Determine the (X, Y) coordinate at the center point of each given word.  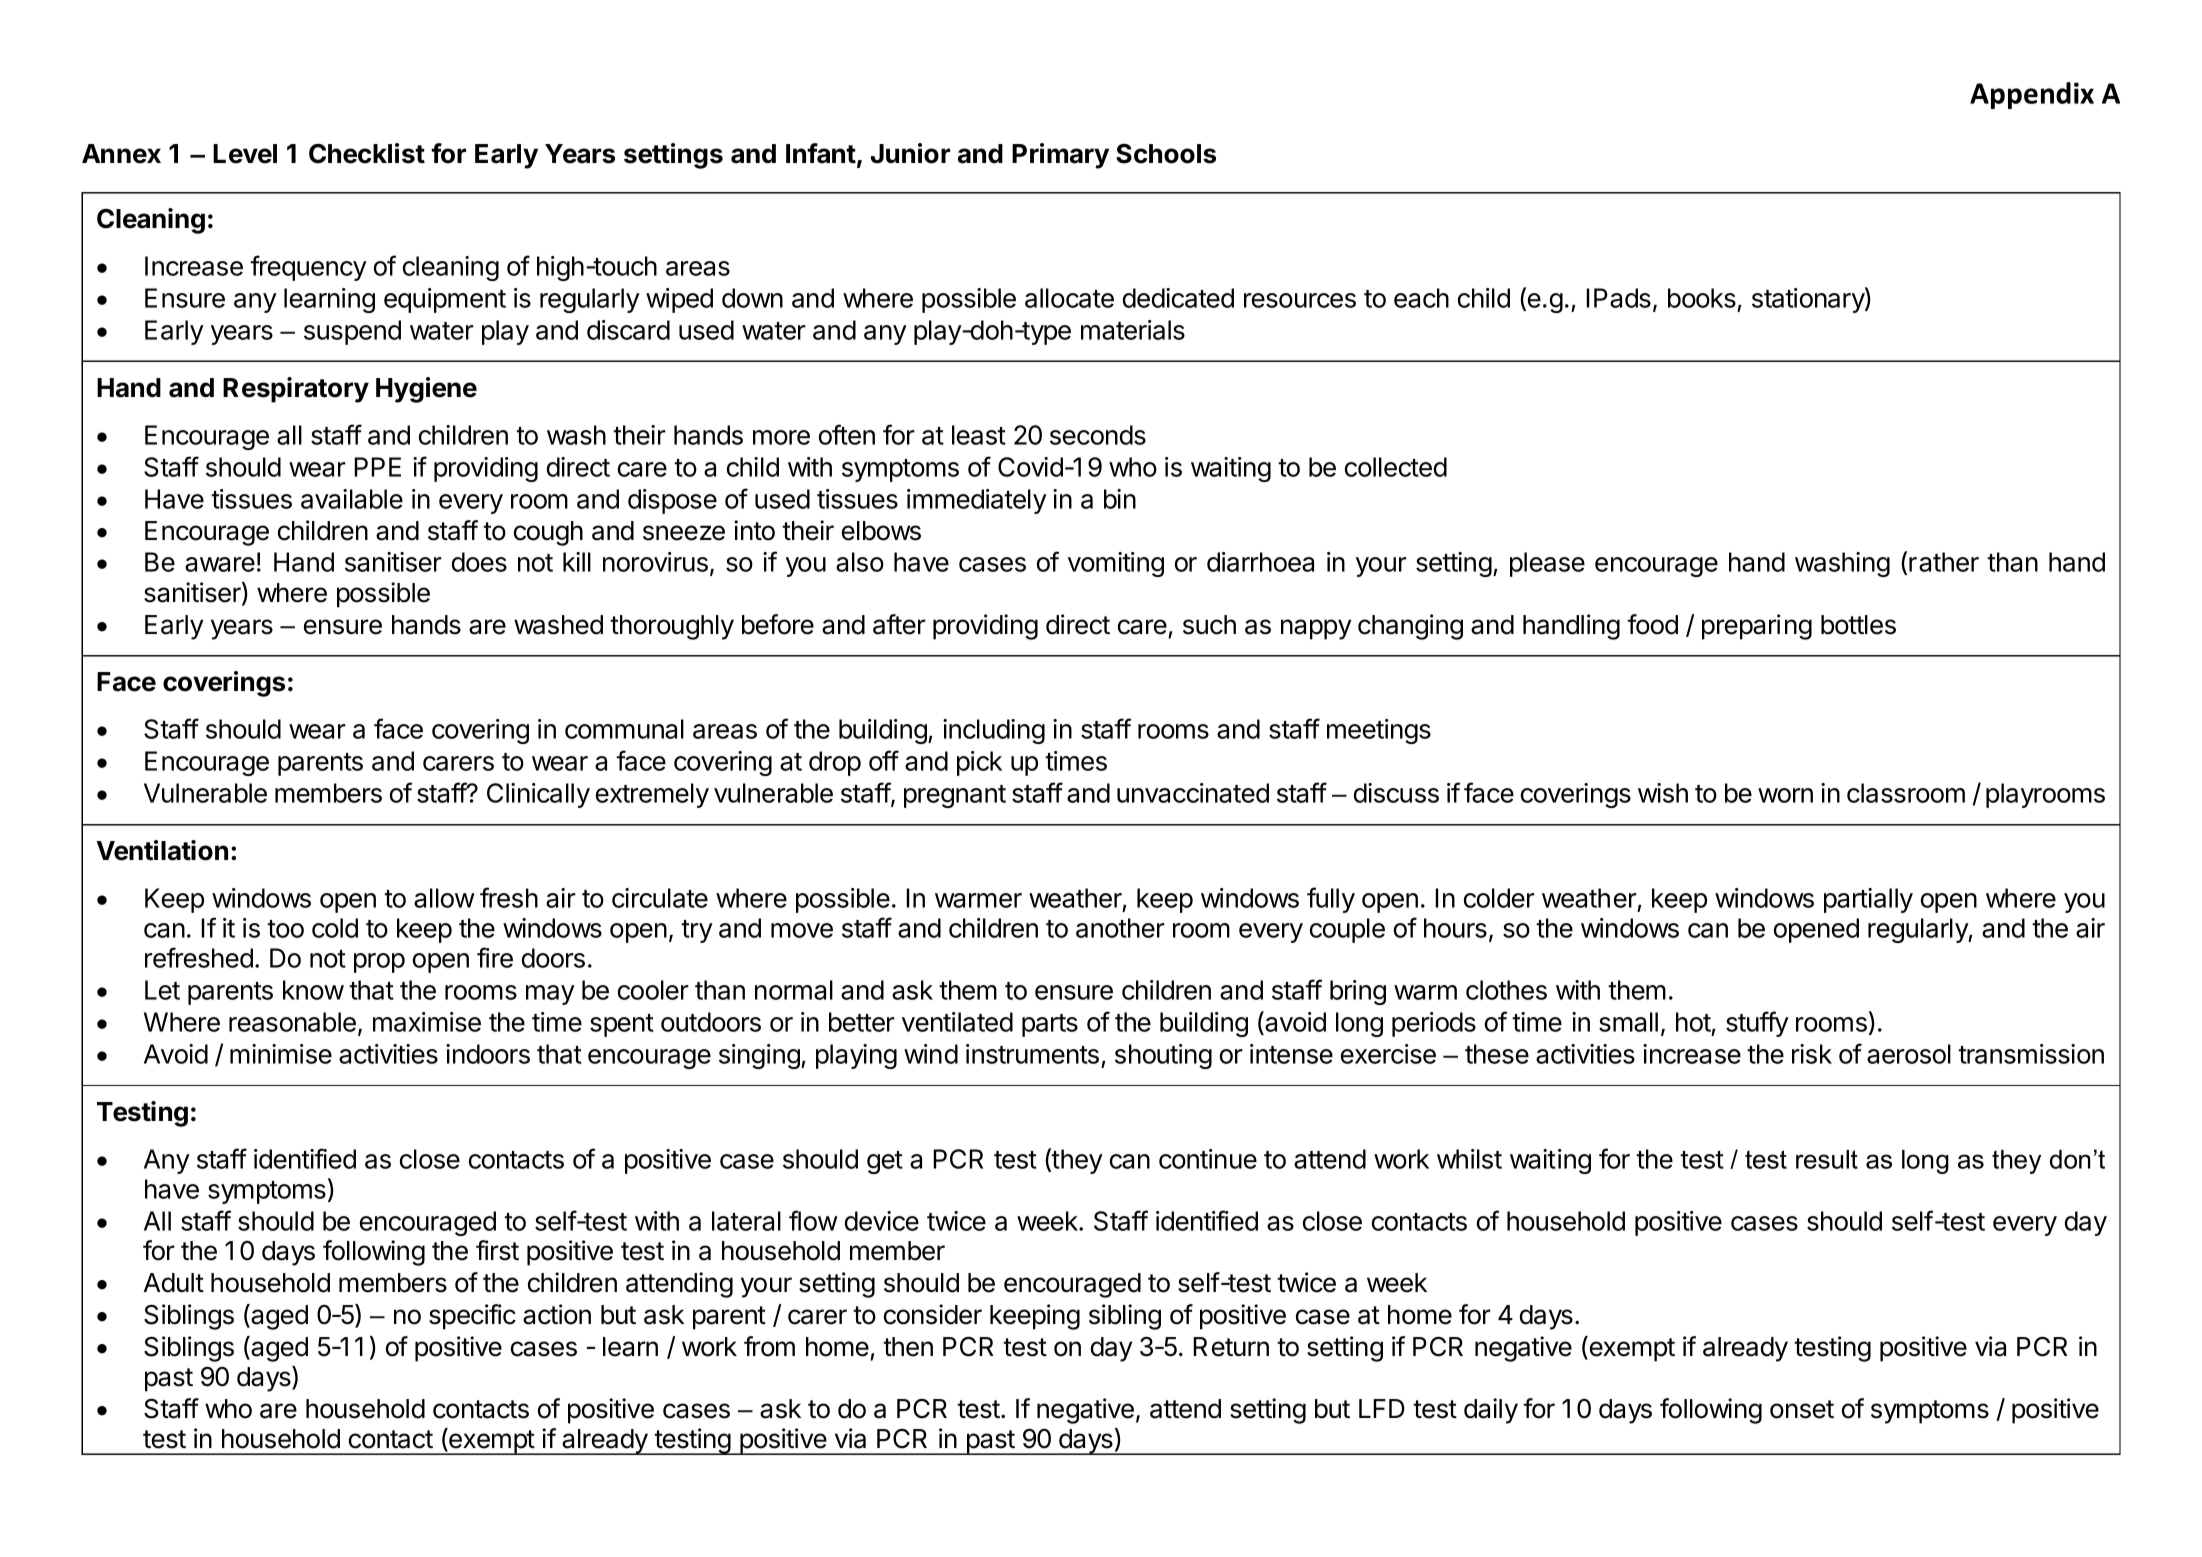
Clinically (538, 795)
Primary (1060, 156)
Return (1231, 1347)
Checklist (367, 153)
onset (1802, 1409)
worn (1785, 795)
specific (472, 1317)
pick (979, 763)
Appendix (2032, 95)
